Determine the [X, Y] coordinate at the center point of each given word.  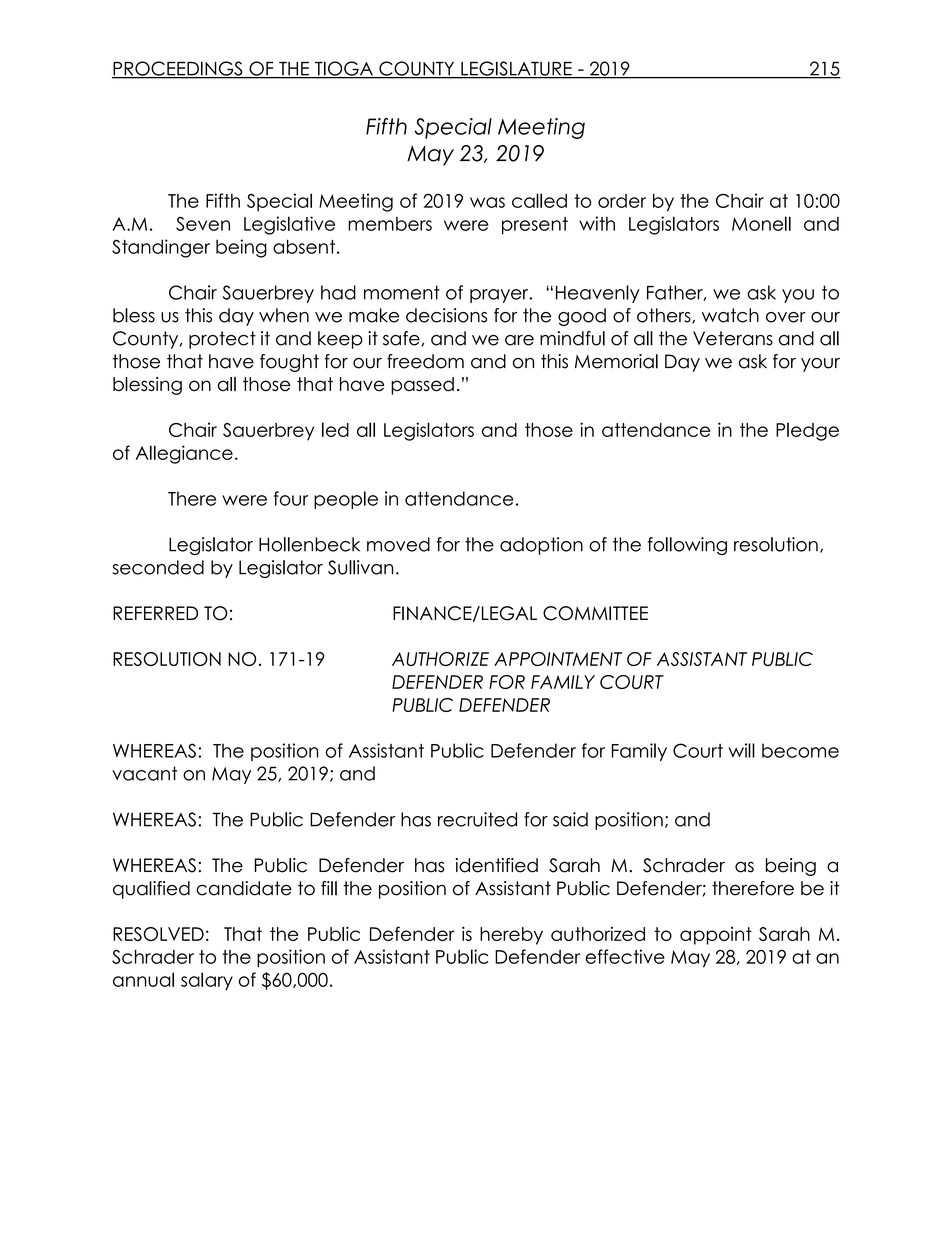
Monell [761, 223]
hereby [511, 936]
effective [625, 956]
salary [207, 981]
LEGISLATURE [516, 69]
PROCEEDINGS [178, 69]
